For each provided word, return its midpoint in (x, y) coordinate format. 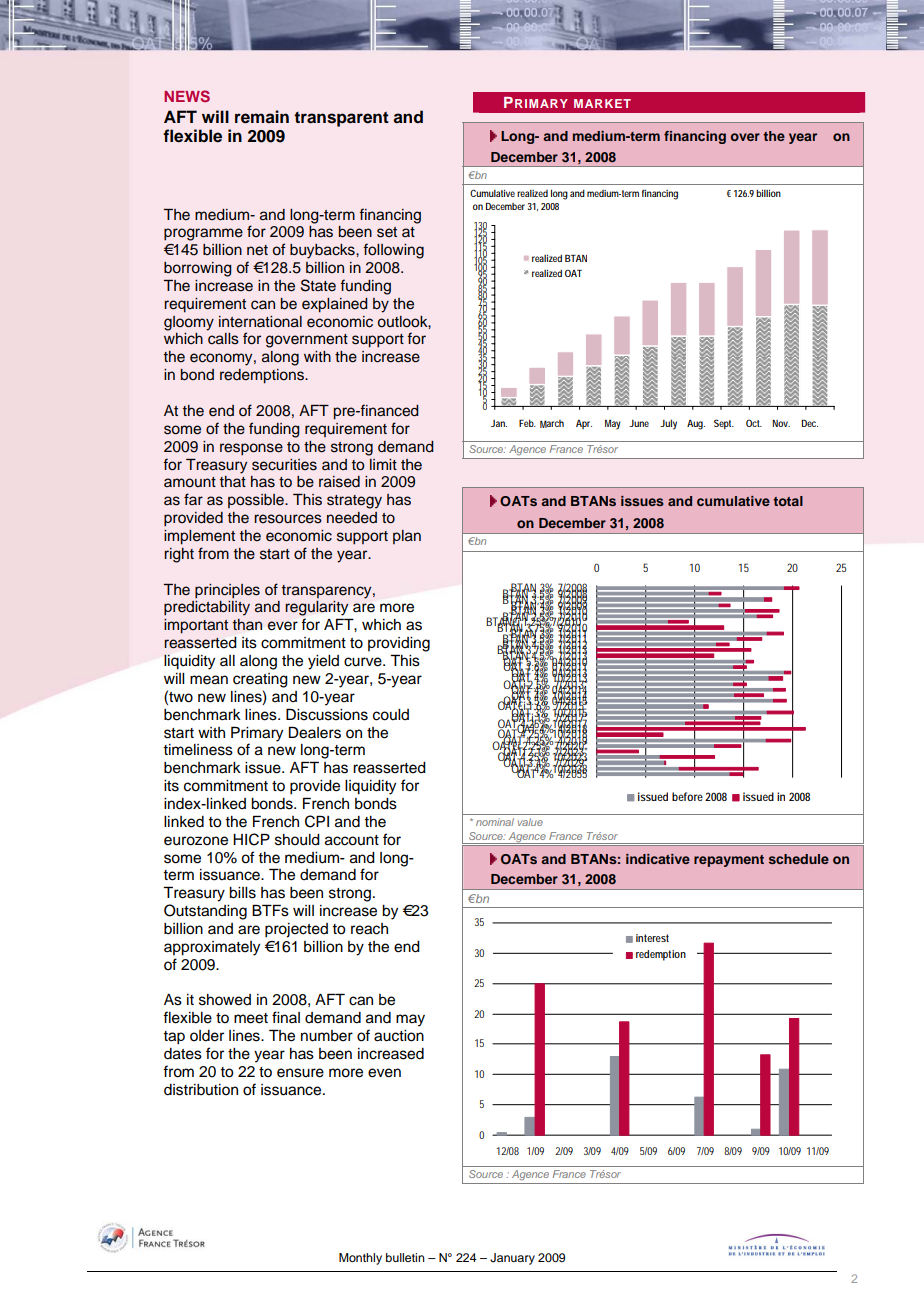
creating (260, 680)
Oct (754, 423)
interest (652, 938)
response (251, 449)
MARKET (602, 103)
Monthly (360, 1259)
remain (262, 117)
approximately (212, 948)
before (687, 796)
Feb (527, 423)
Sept (724, 424)
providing (399, 644)
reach (369, 929)
